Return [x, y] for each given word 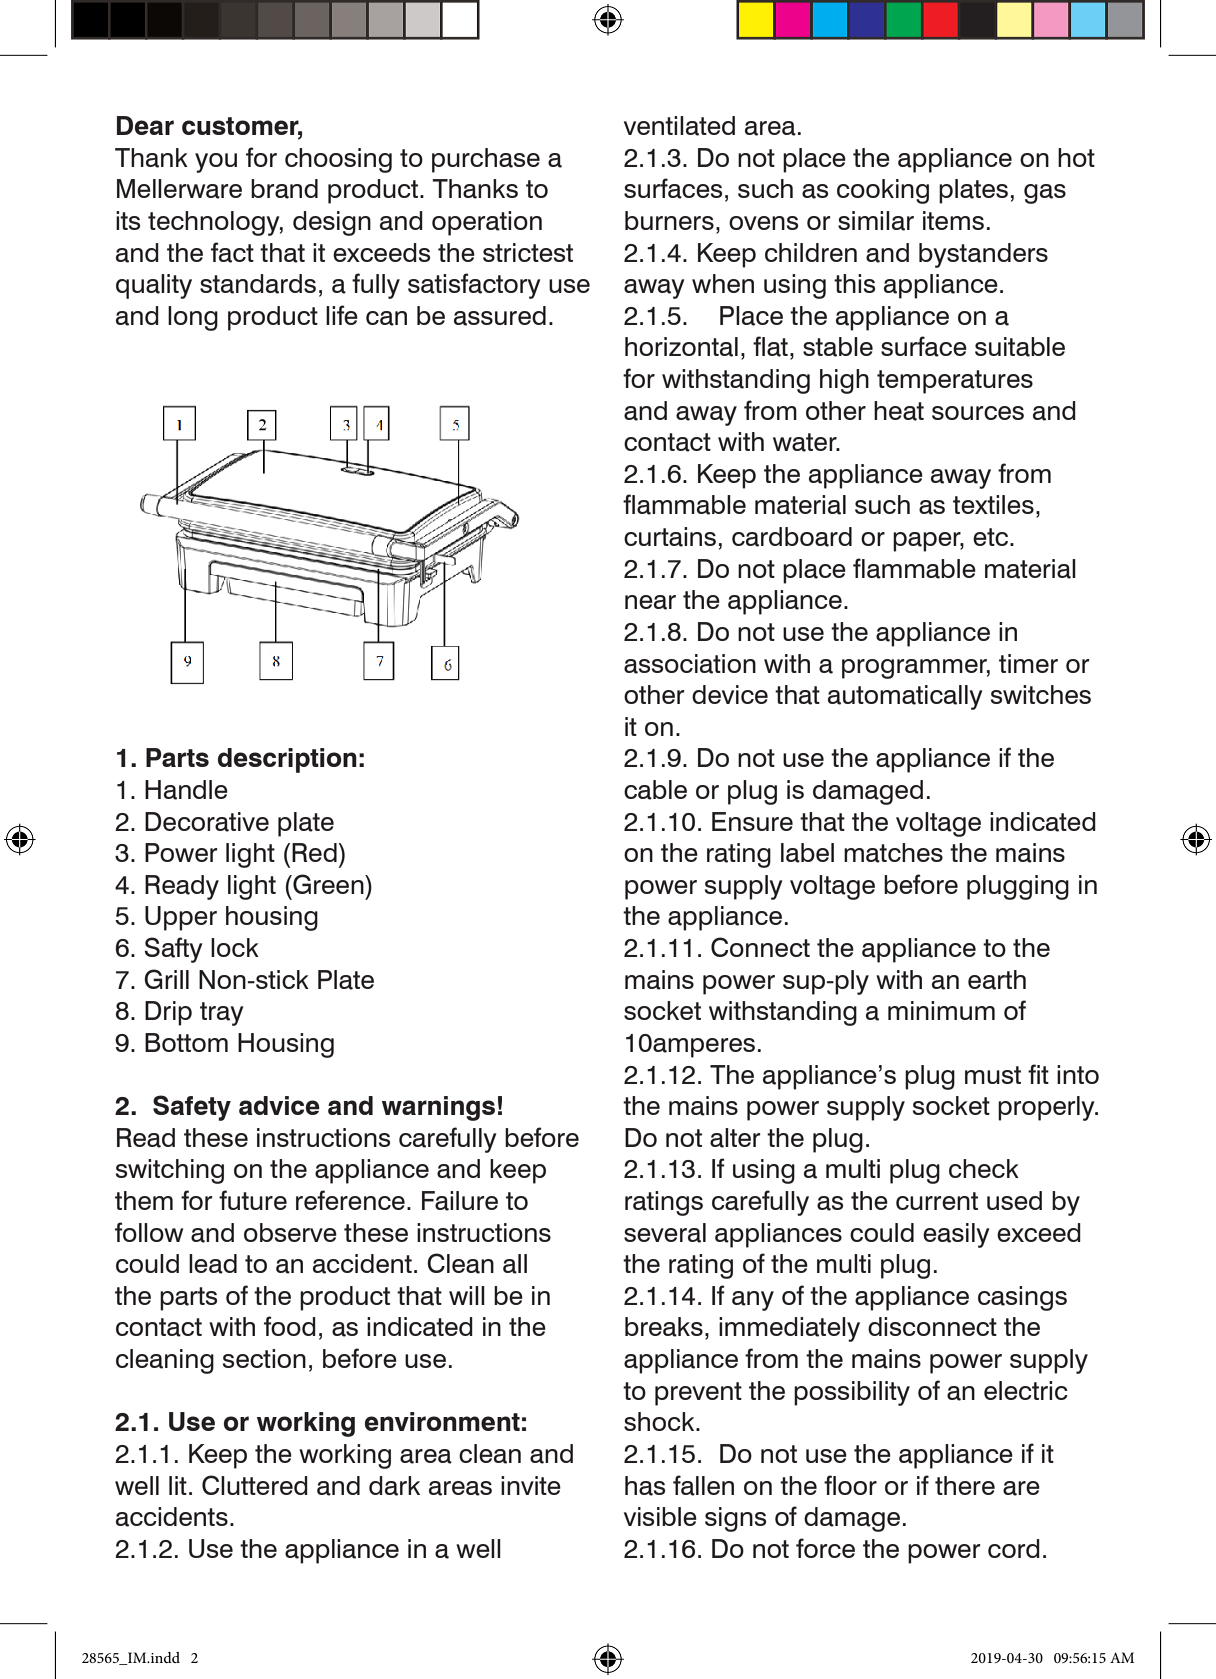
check [984, 1168]
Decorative [207, 822]
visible [660, 1516]
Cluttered [255, 1485]
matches [893, 853]
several [665, 1233]
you [216, 163]
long [193, 318]
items [953, 220]
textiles [993, 504]
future [253, 1200]
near [650, 602]
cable [655, 790]
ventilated [679, 126]
